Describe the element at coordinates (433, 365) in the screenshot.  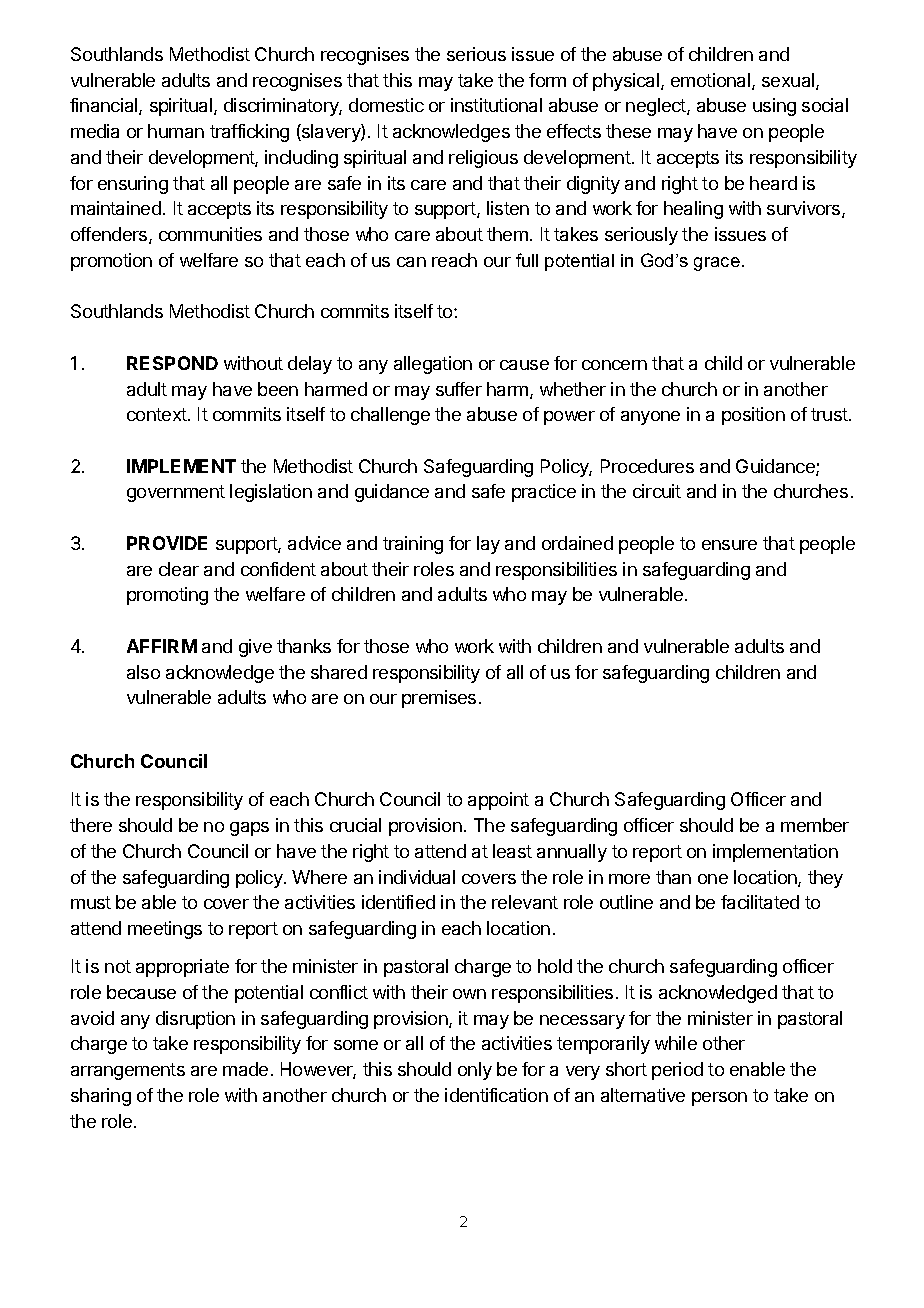
I see `allegation` at that location.
